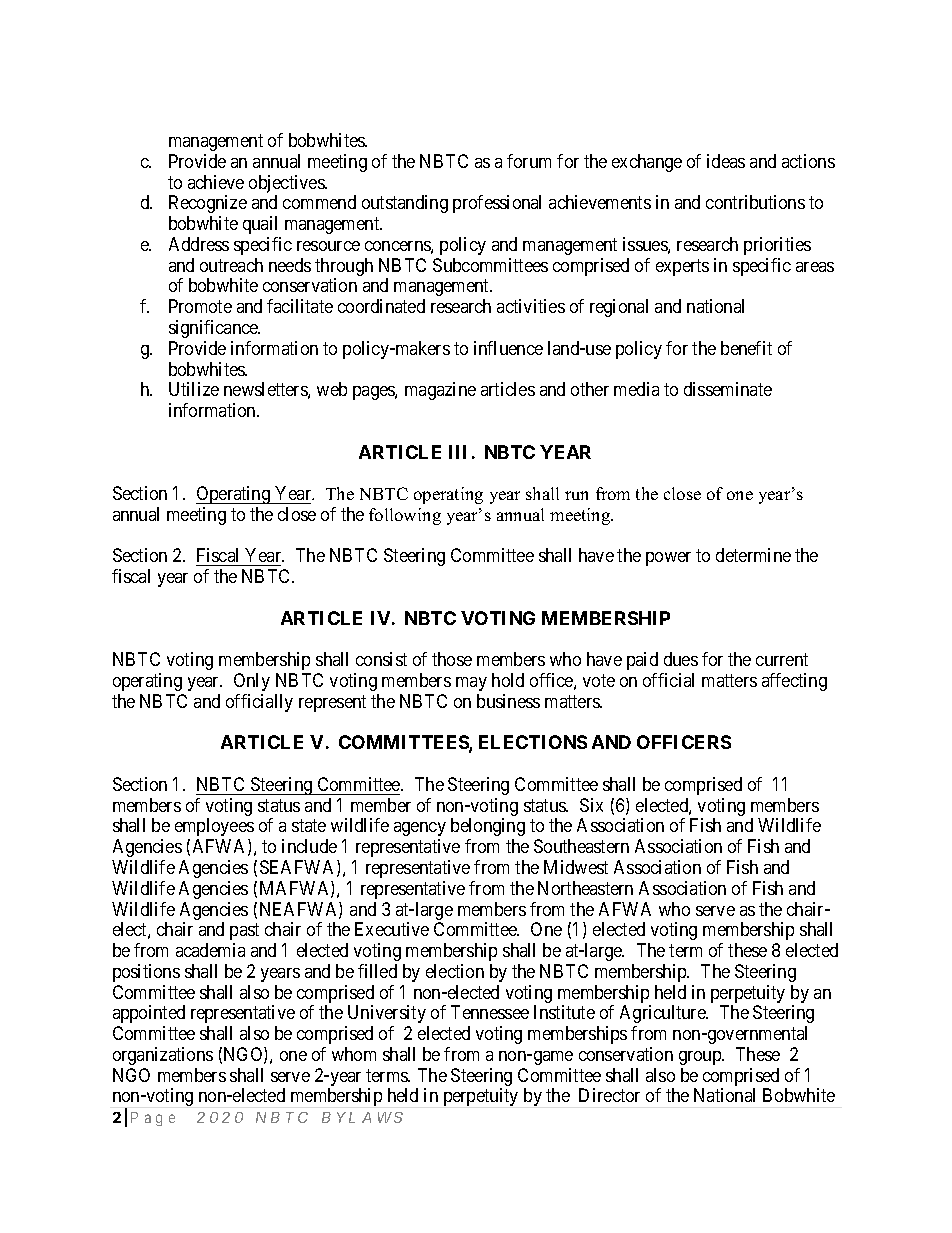 The image size is (952, 1233). I want to click on belonging, so click(488, 827).
